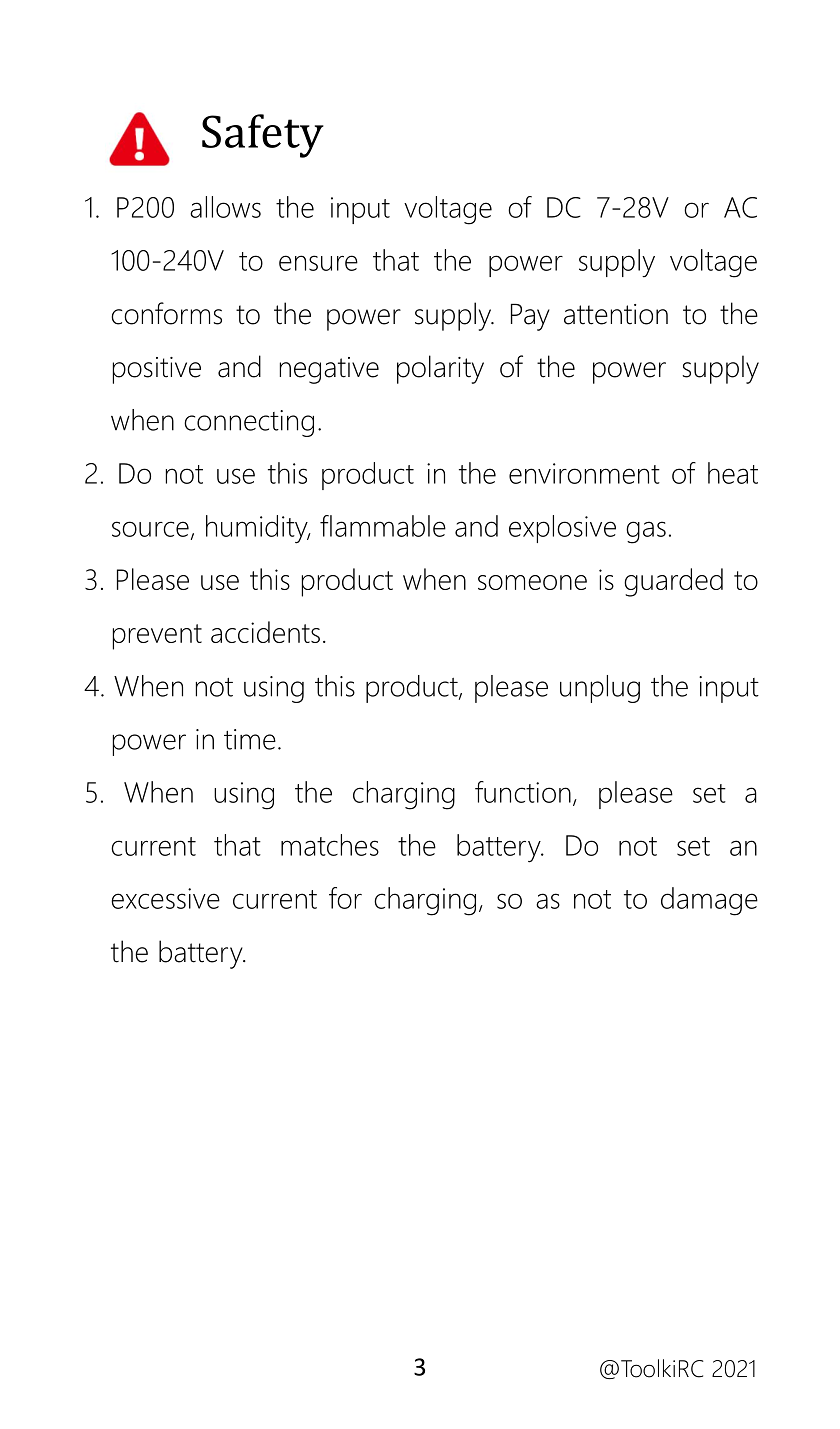  Describe the element at coordinates (532, 582) in the image. I see `someone` at that location.
